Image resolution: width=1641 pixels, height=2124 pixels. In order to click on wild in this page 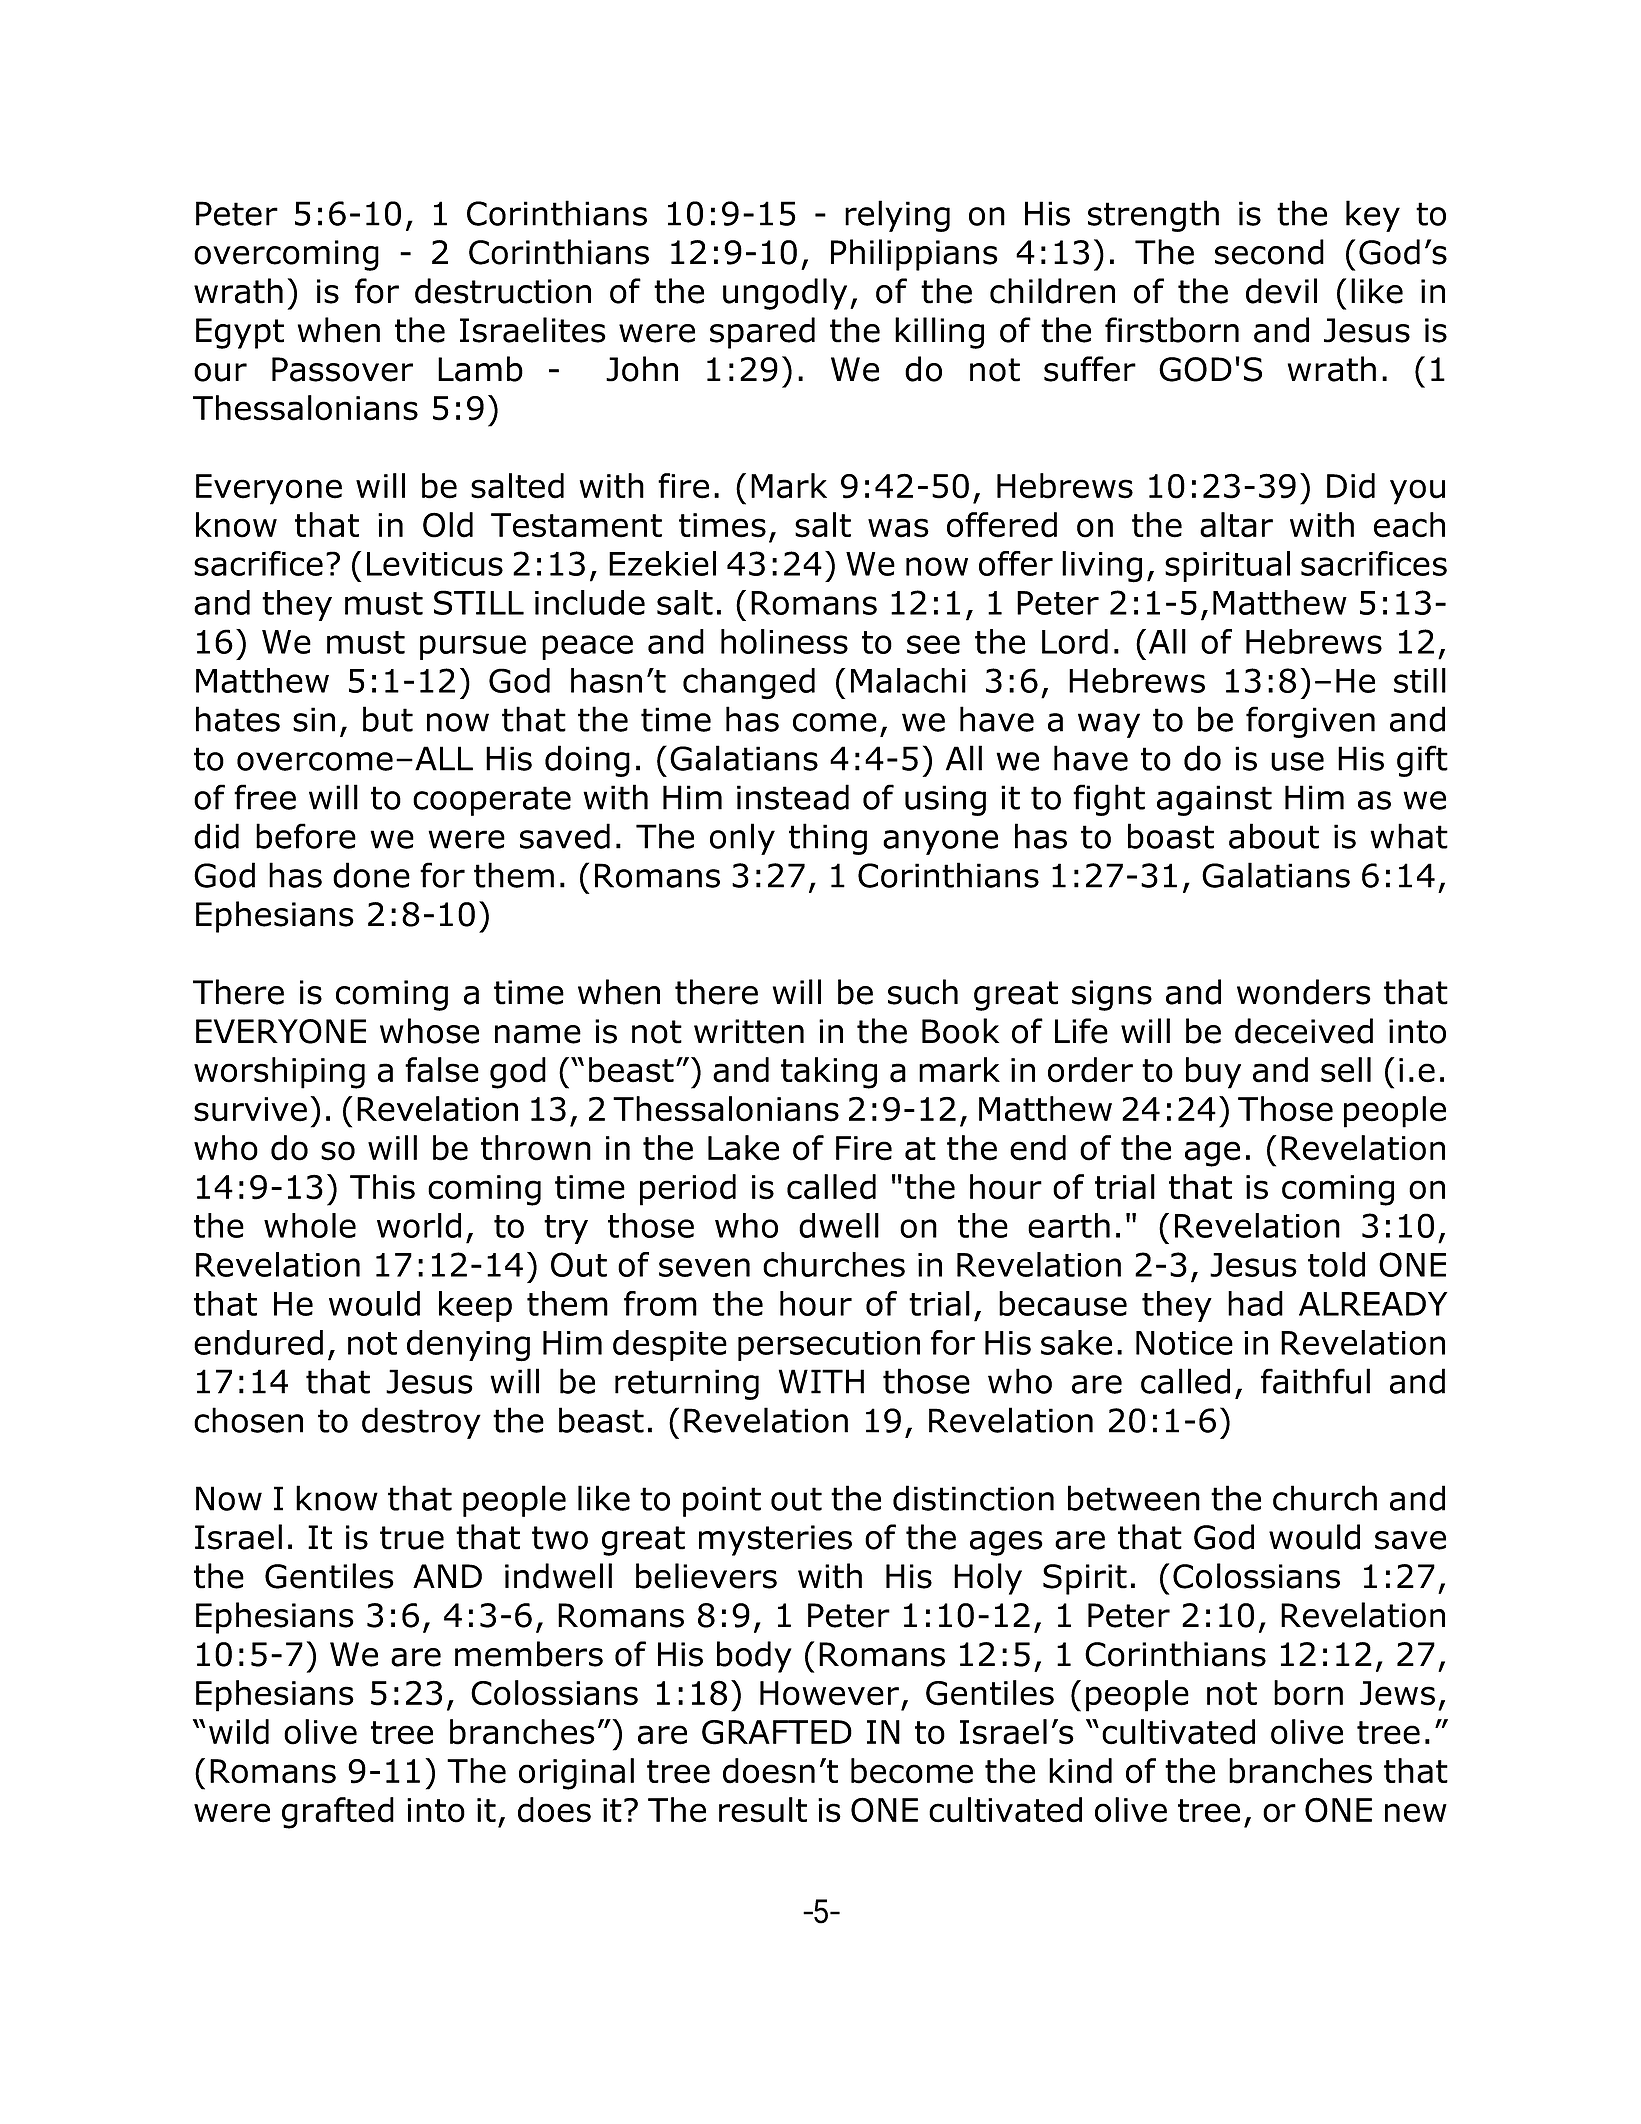, I will do `click(239, 1732)`.
